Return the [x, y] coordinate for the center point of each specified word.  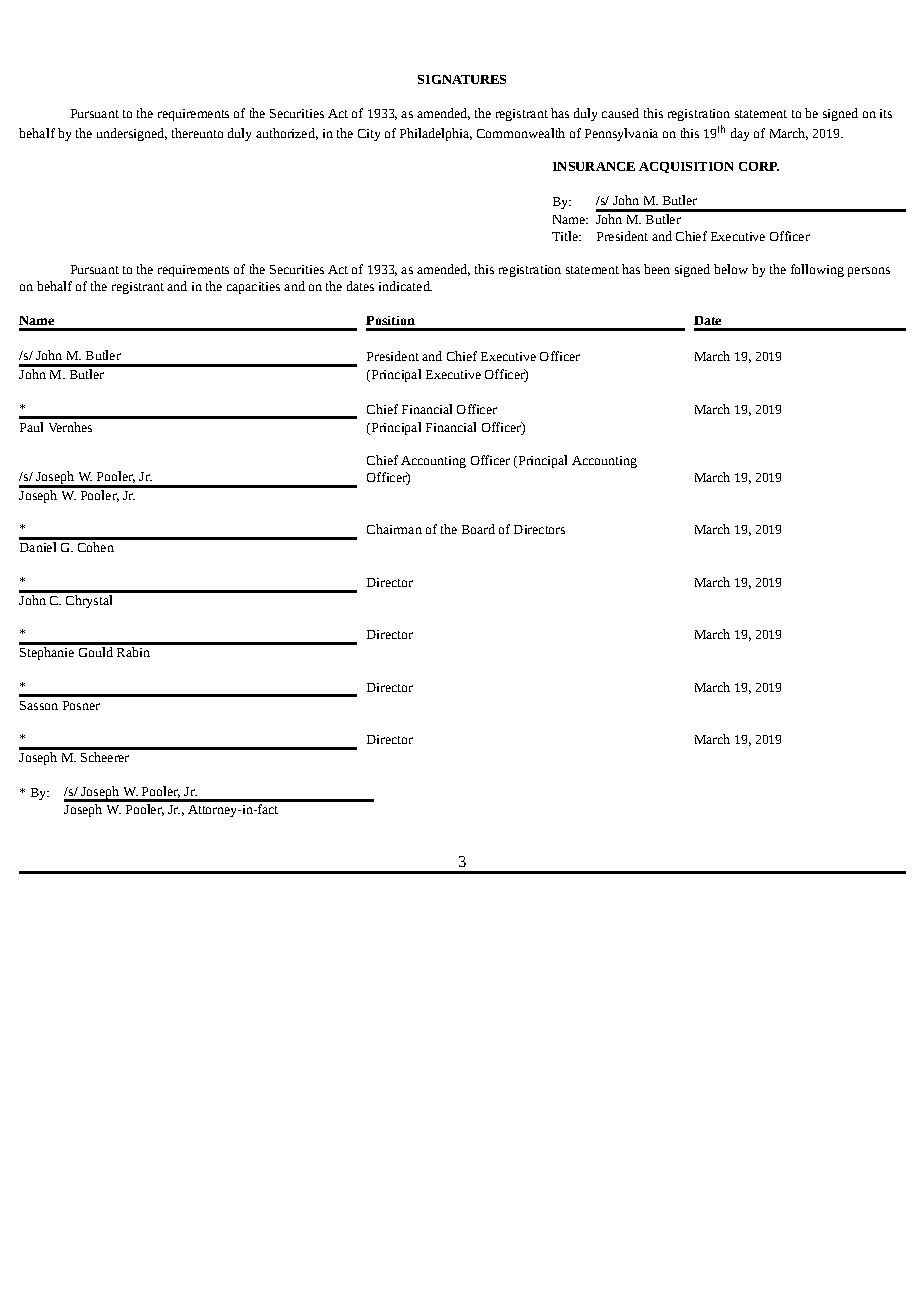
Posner [81, 705]
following [817, 270]
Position [390, 320]
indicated [405, 286]
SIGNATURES [462, 79]
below [731, 269]
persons [869, 272]
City [369, 135]
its [886, 113]
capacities [253, 288]
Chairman [394, 529]
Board [478, 529]
